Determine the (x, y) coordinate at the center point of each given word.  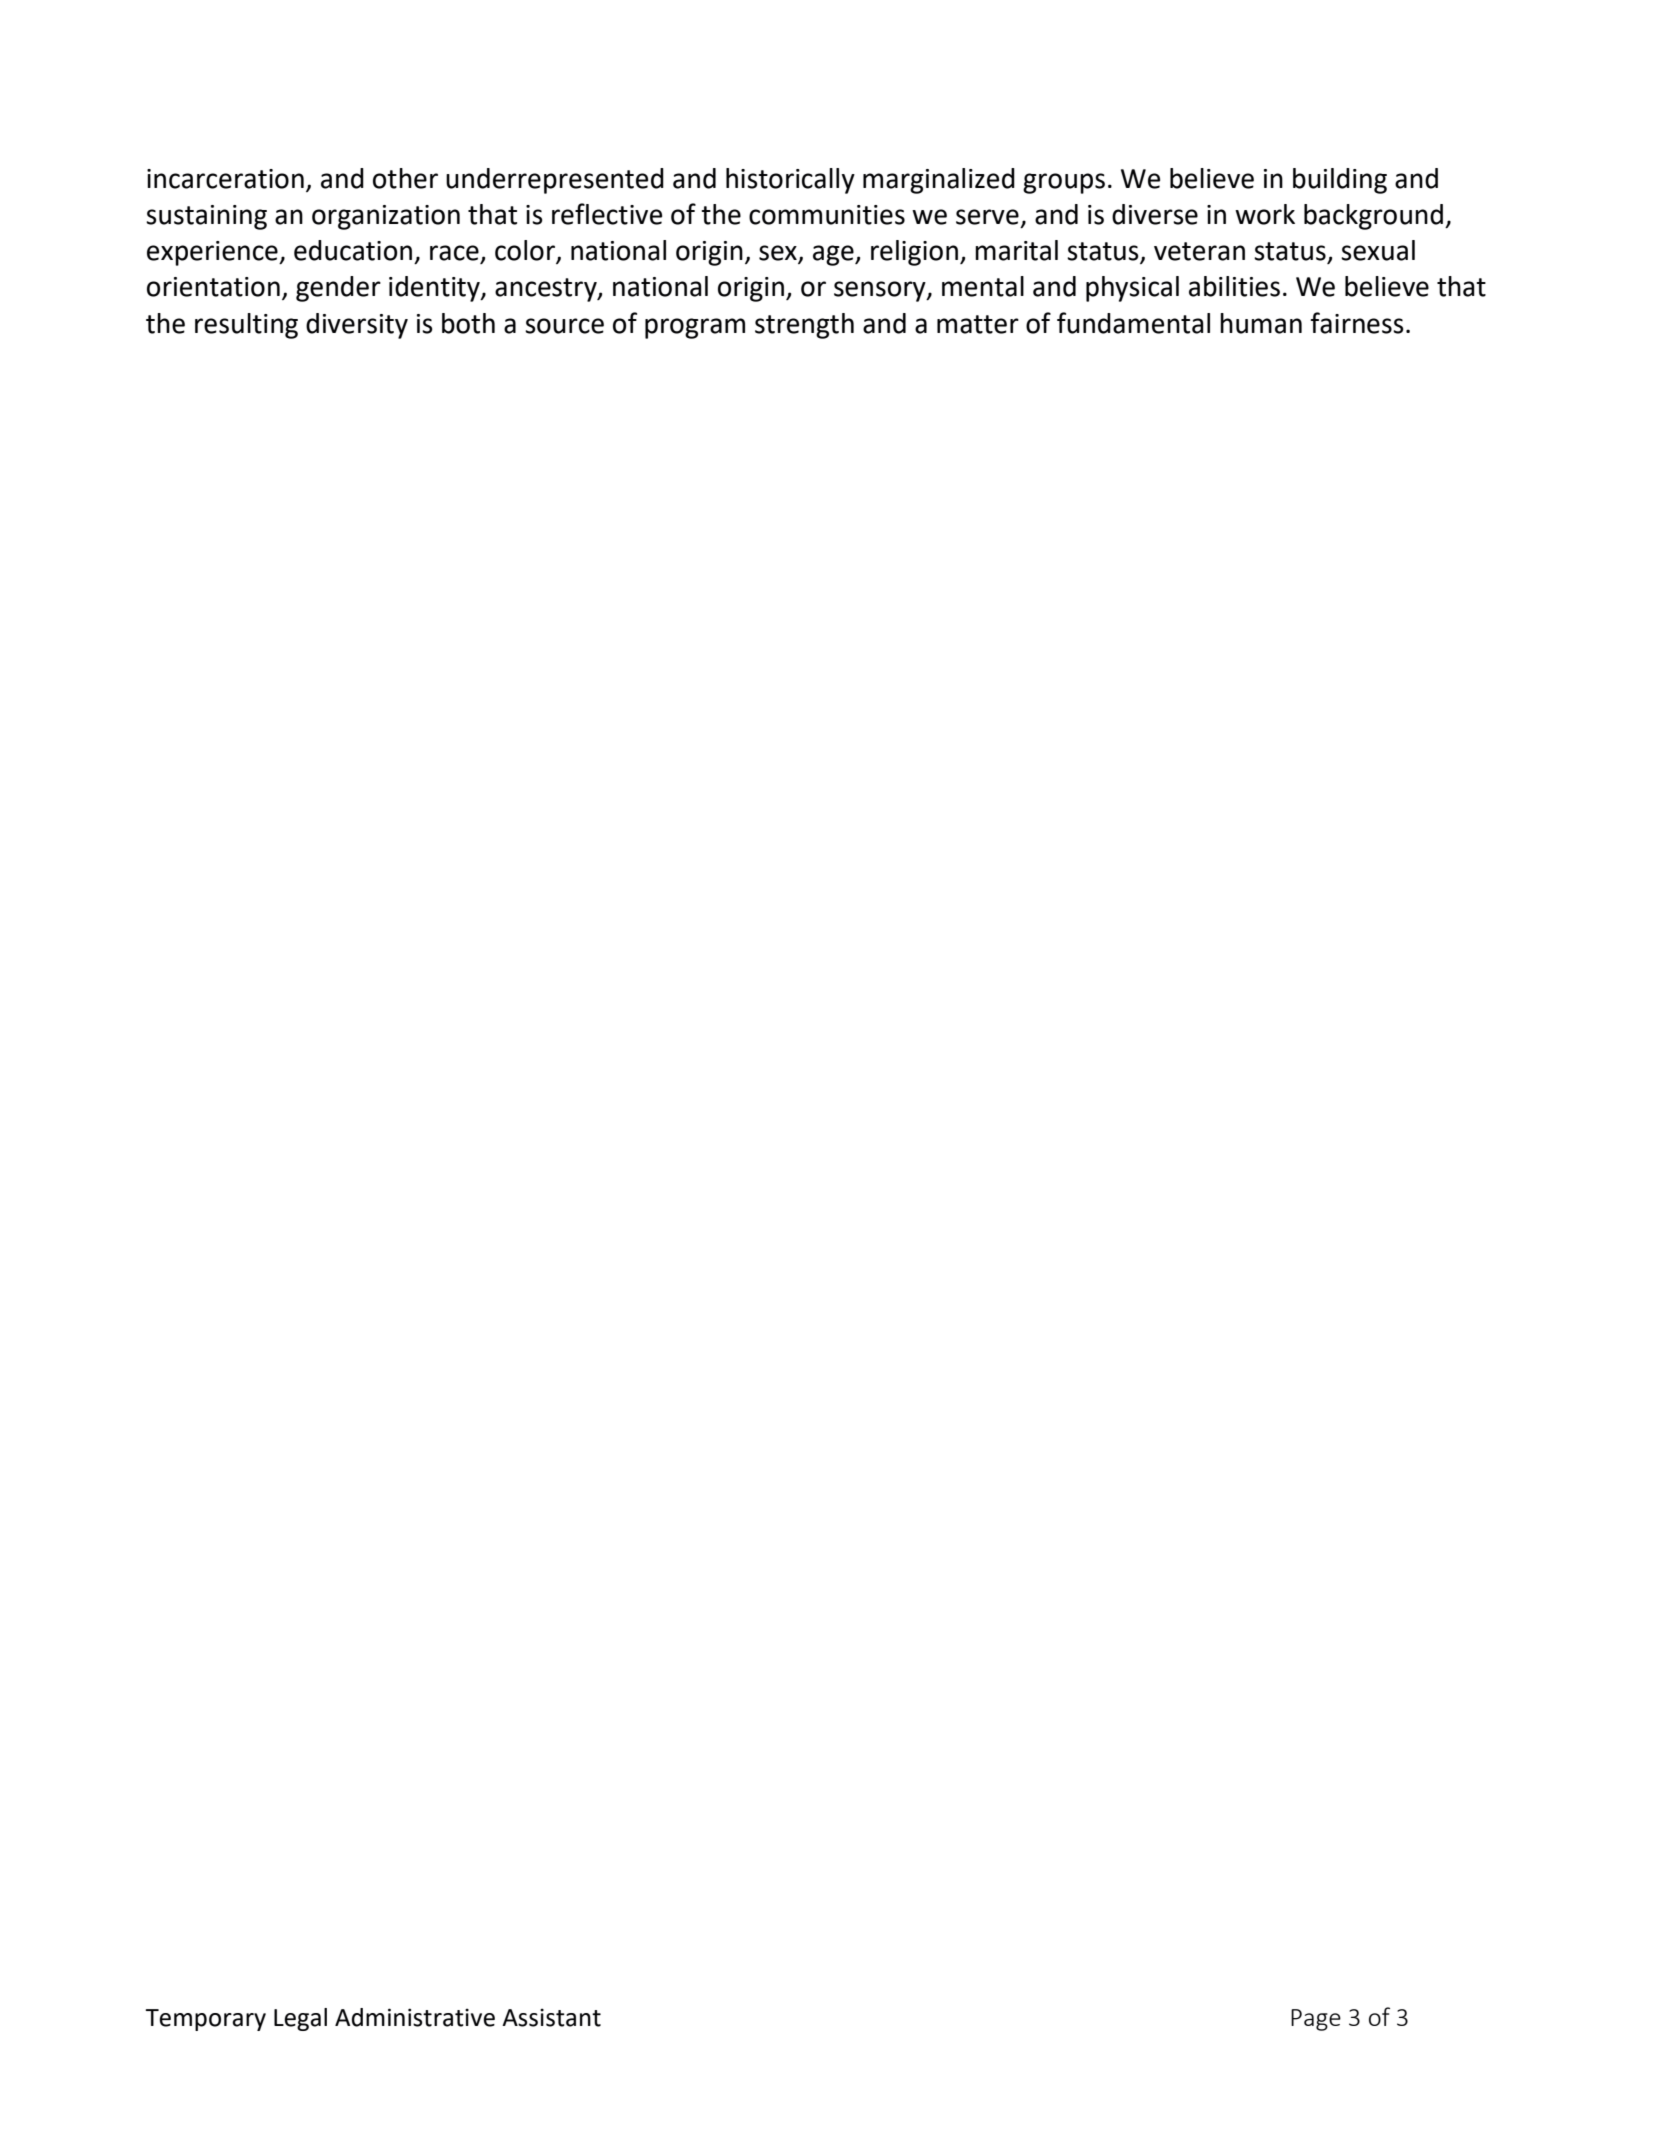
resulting (246, 326)
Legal (300, 2019)
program (695, 328)
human (1261, 323)
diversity (357, 326)
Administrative (415, 2017)
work (1265, 214)
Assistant (551, 2017)
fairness (1357, 323)
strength (804, 326)
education (353, 250)
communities (827, 215)
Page (1316, 2020)
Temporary (205, 2020)
